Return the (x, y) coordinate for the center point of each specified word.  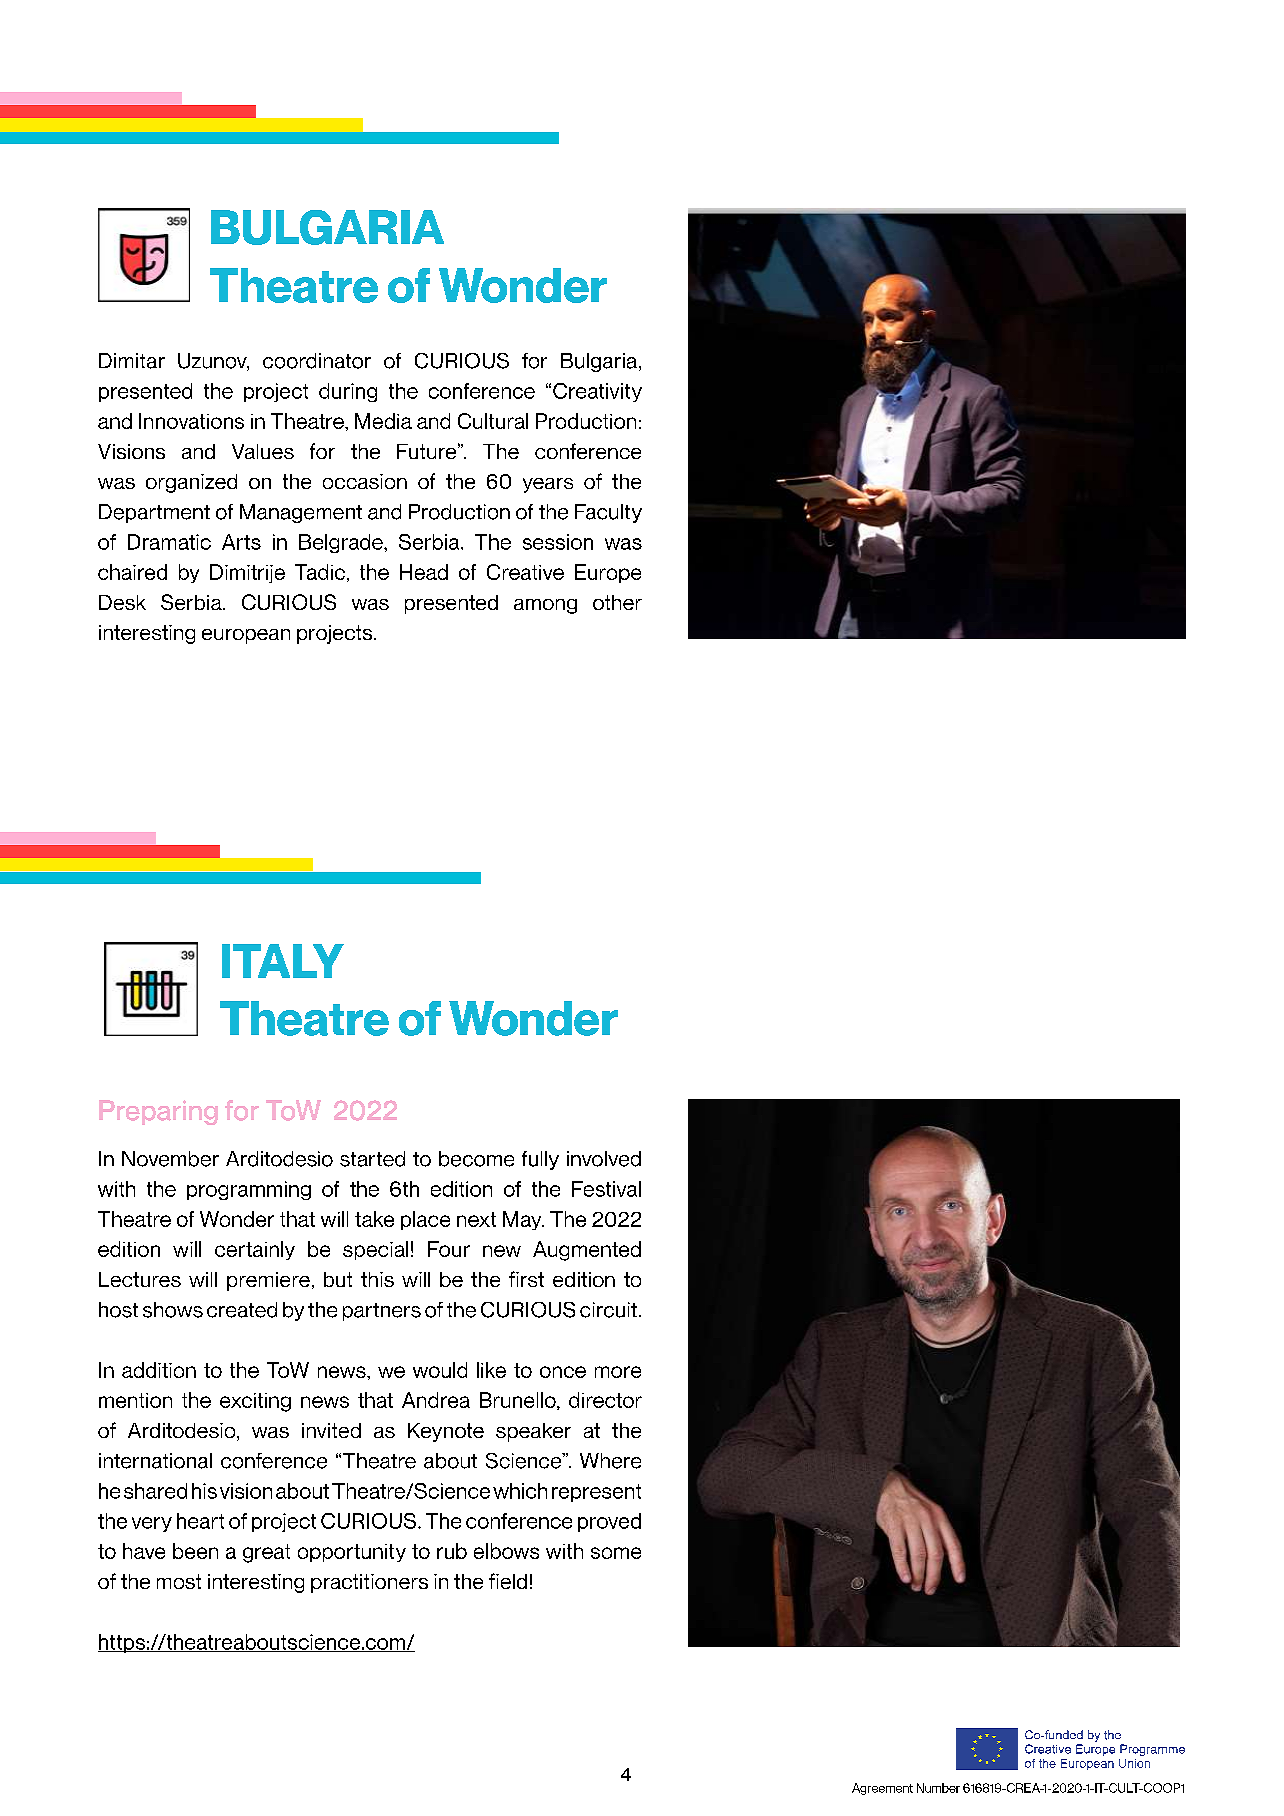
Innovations (191, 421)
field (508, 1581)
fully (540, 1160)
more (618, 1372)
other (617, 602)
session (558, 542)
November (170, 1159)
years (548, 485)
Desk (122, 602)
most (179, 1581)
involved (604, 1159)
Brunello (519, 1401)
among (545, 606)
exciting (255, 1402)
